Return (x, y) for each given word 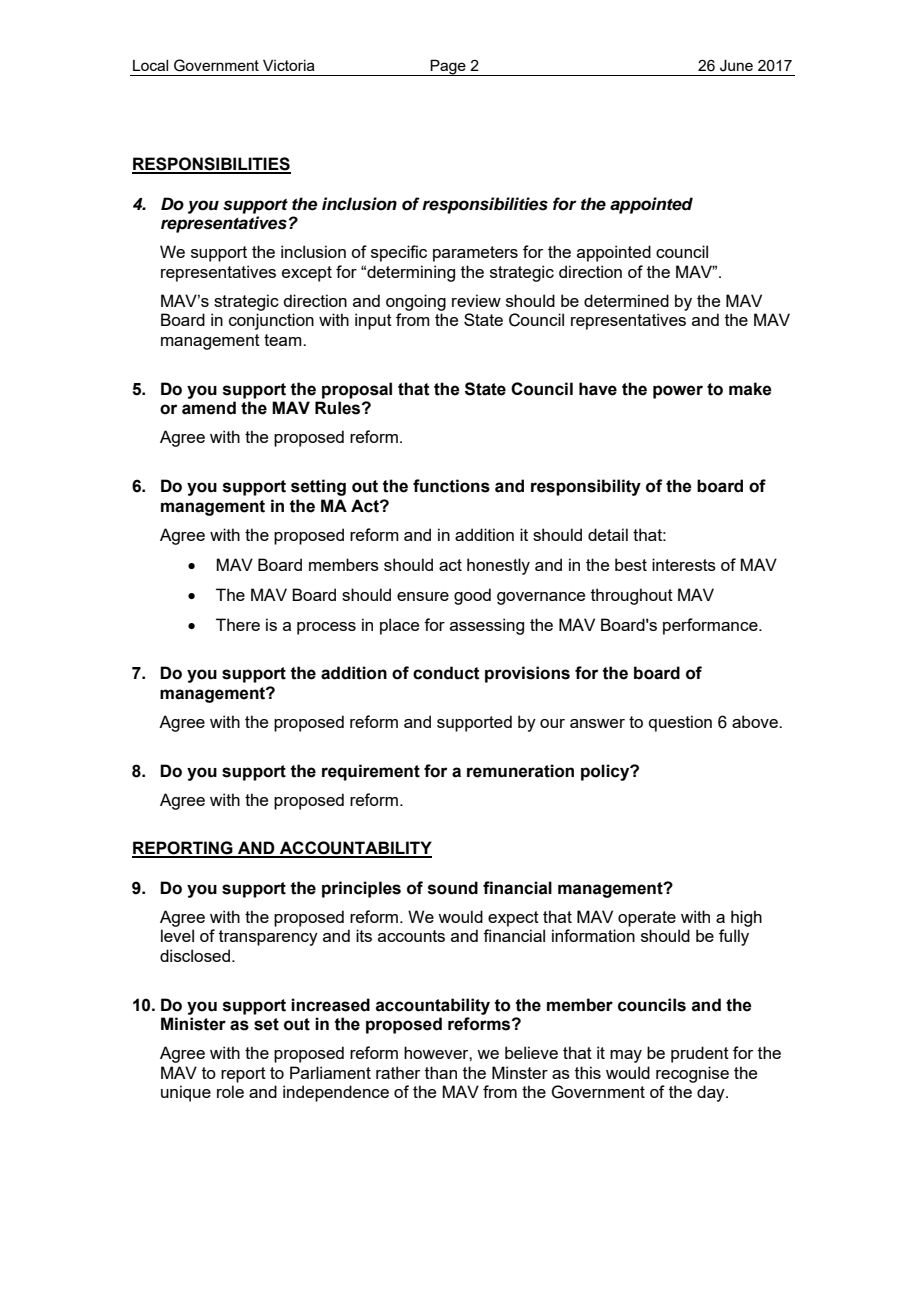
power (678, 392)
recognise (692, 1074)
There (238, 624)
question (680, 723)
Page (448, 67)
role (230, 1091)
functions (451, 486)
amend (209, 408)
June (736, 65)
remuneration (520, 771)
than (441, 1072)
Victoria (289, 65)
